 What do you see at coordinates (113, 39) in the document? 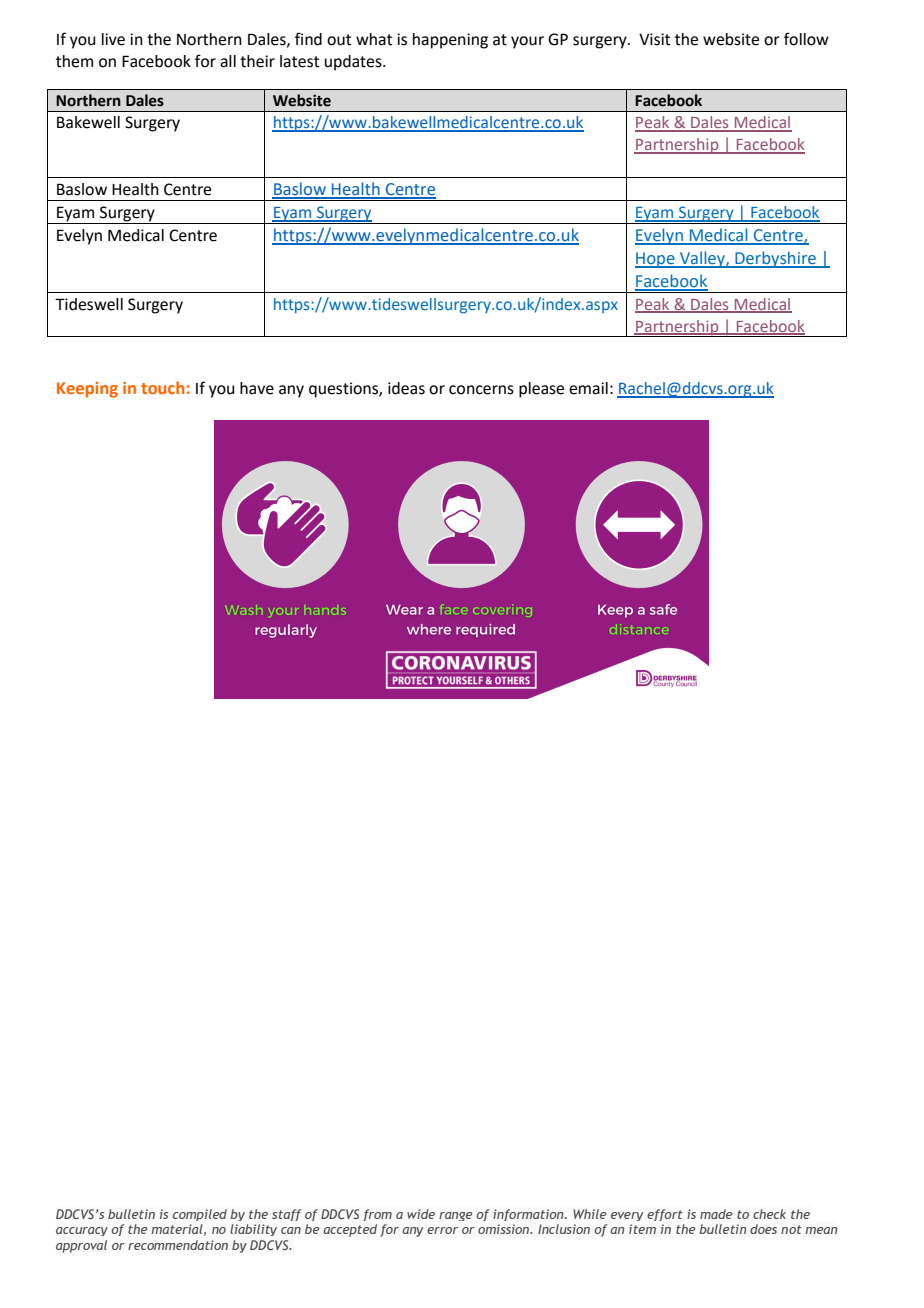
I see `live` at bounding box center [113, 39].
